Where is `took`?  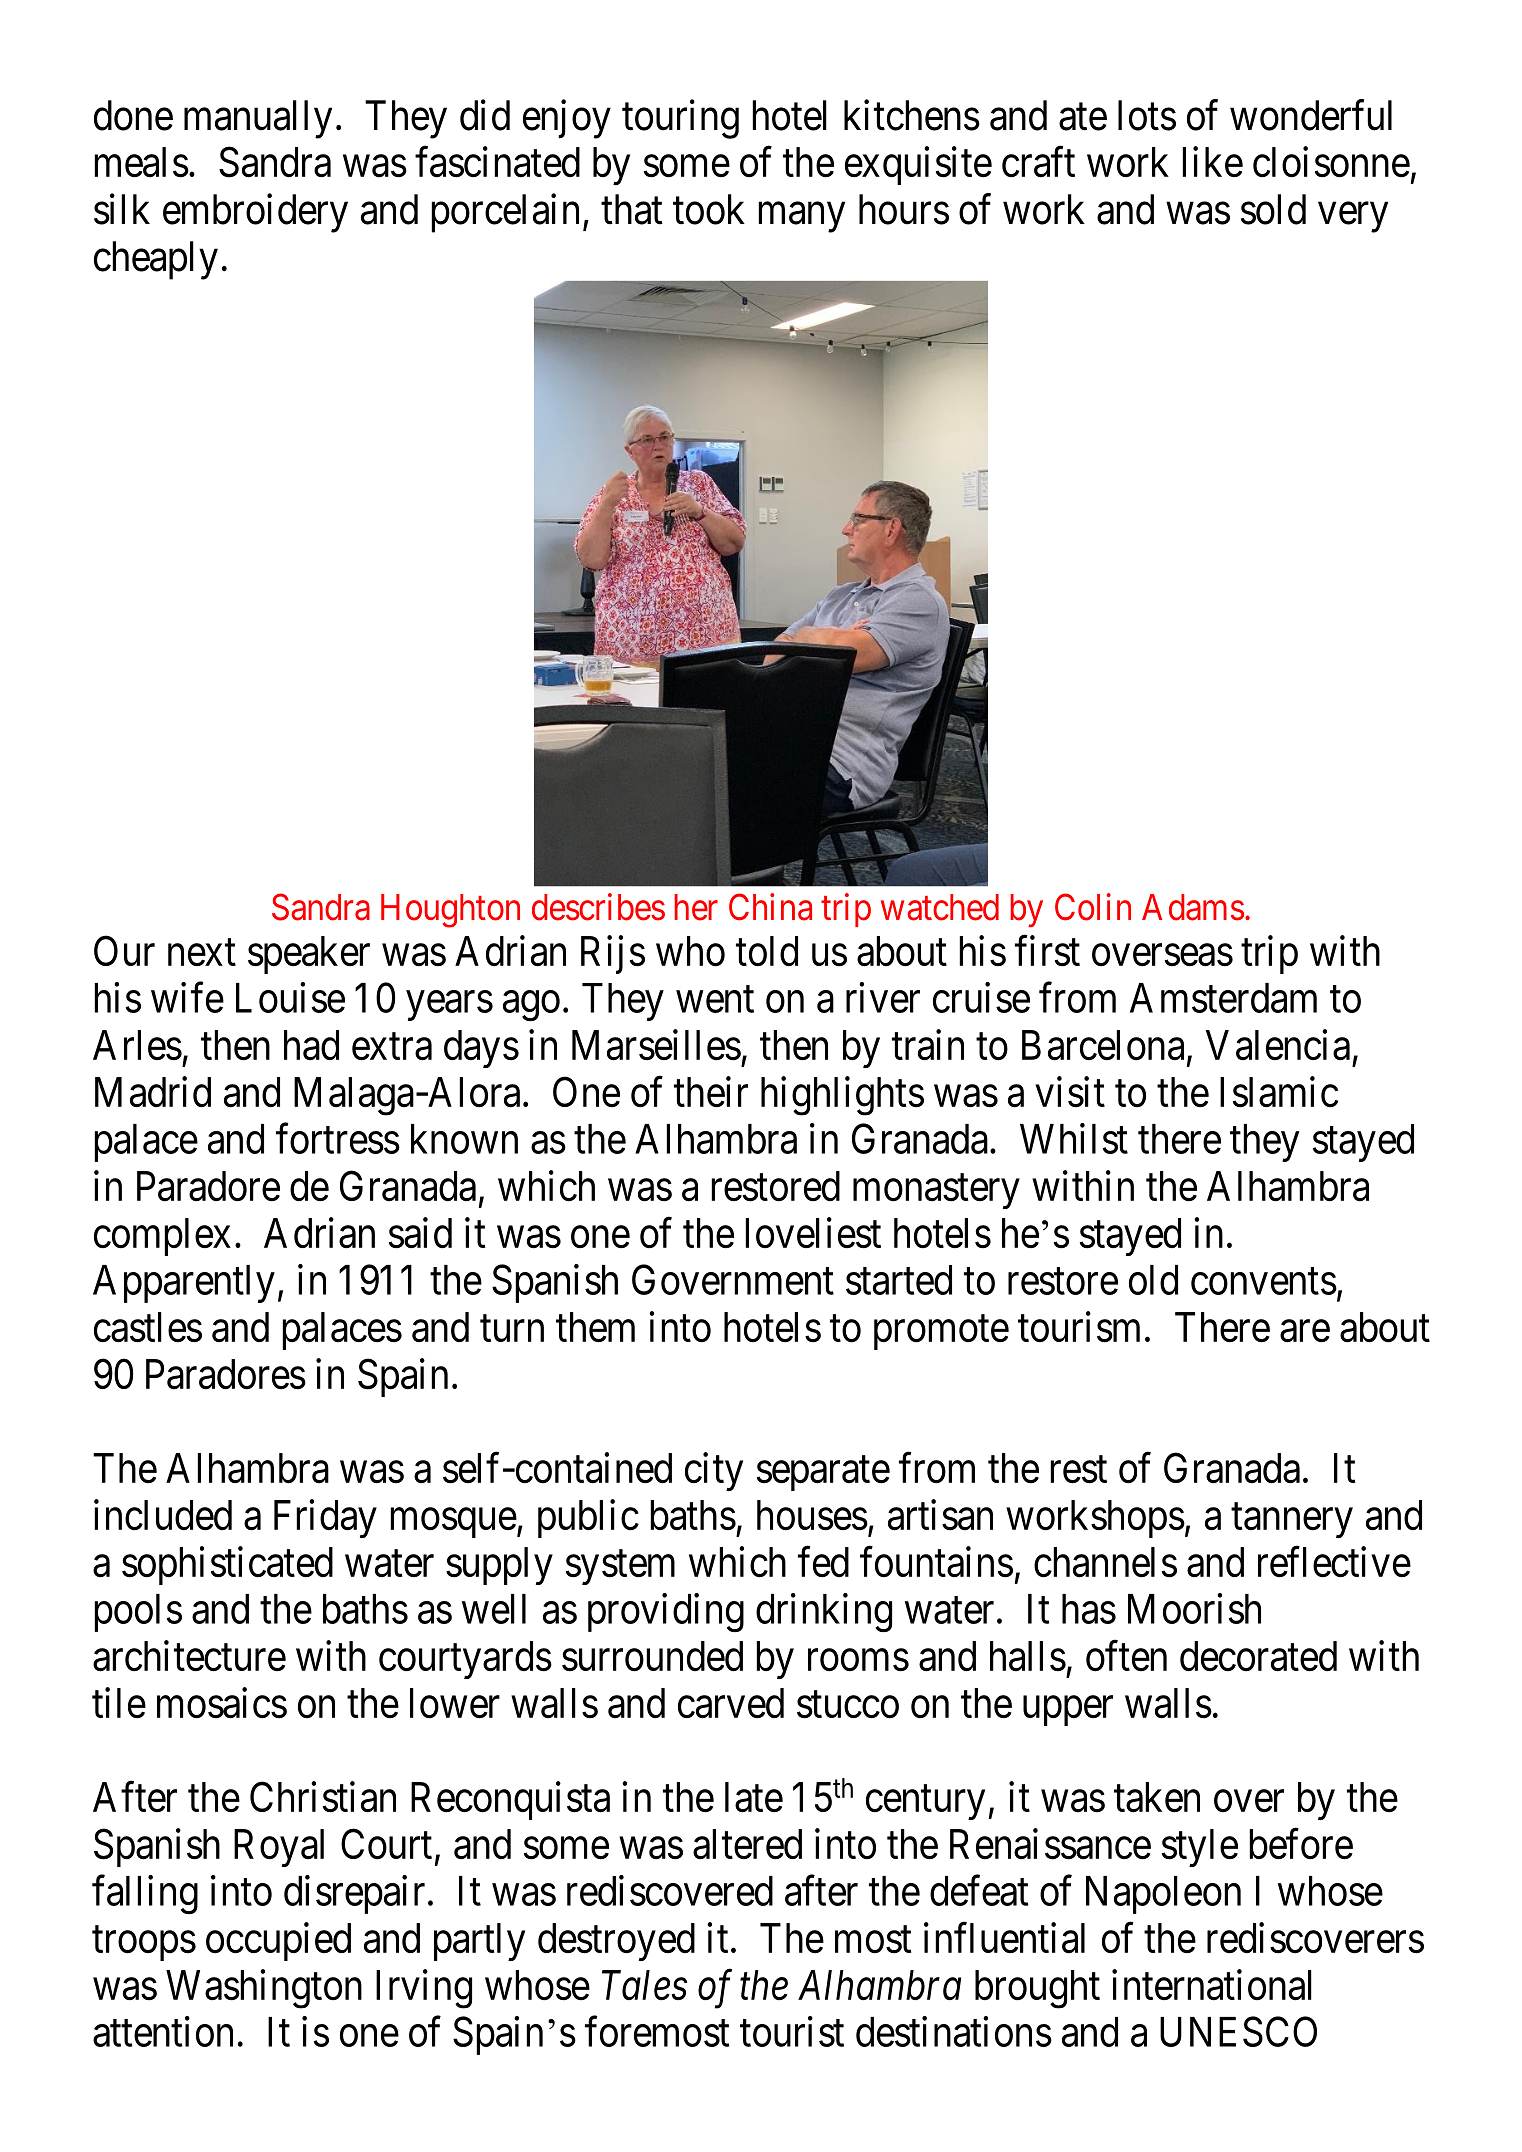
took is located at coordinates (709, 209).
